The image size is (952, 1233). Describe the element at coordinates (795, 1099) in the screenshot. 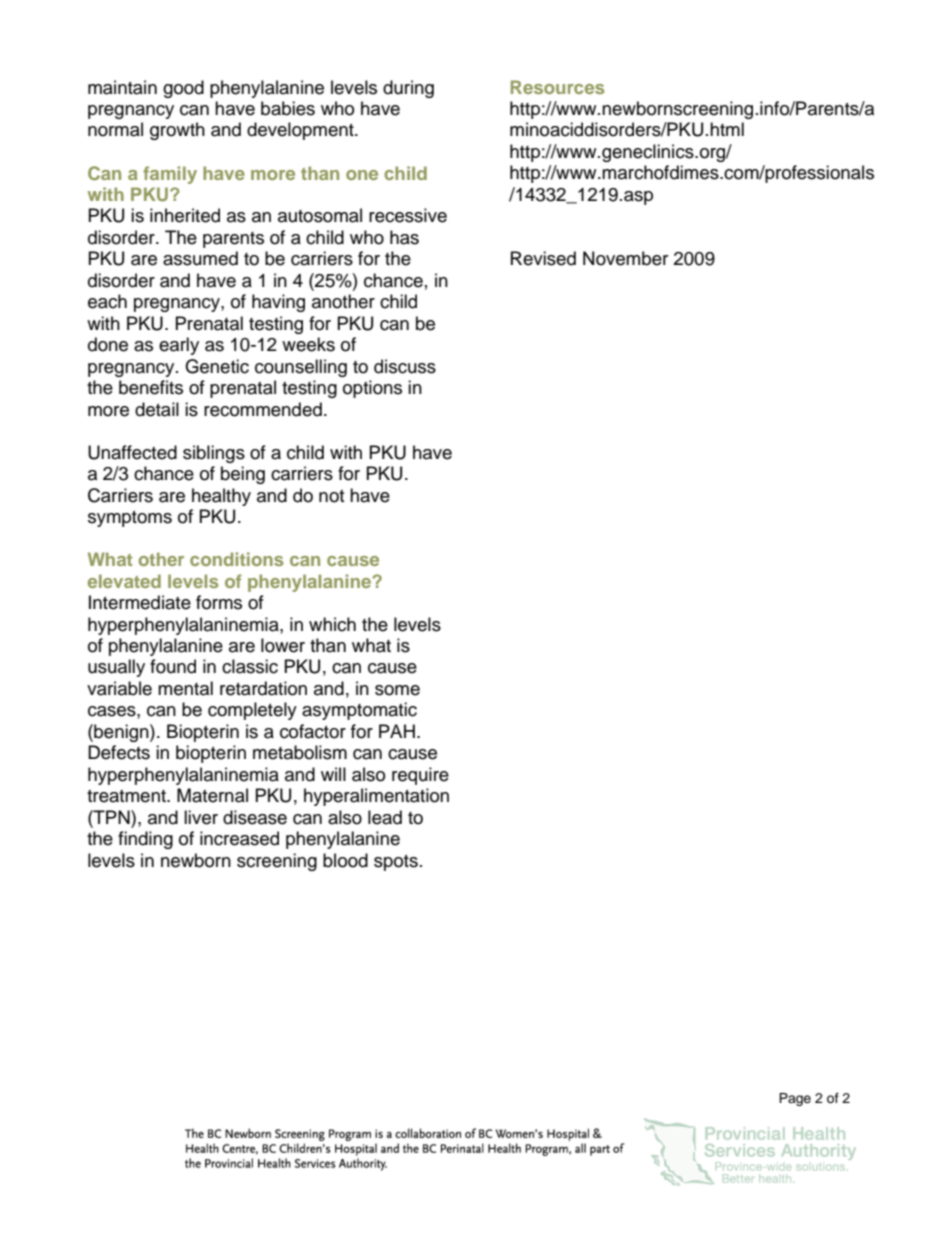

I see `Page` at that location.
